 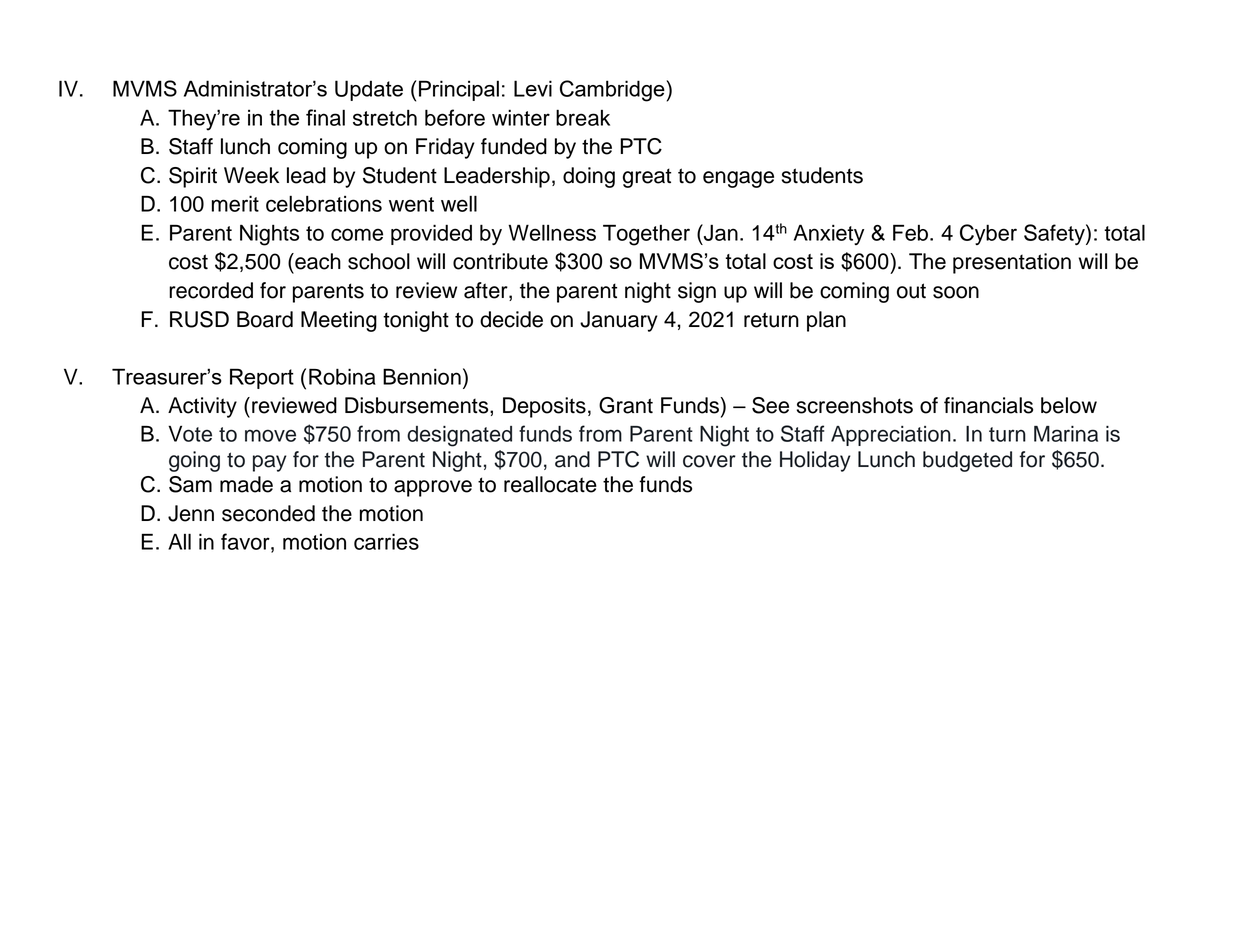 What do you see at coordinates (268, 513) in the document?
I see `seconded` at bounding box center [268, 513].
